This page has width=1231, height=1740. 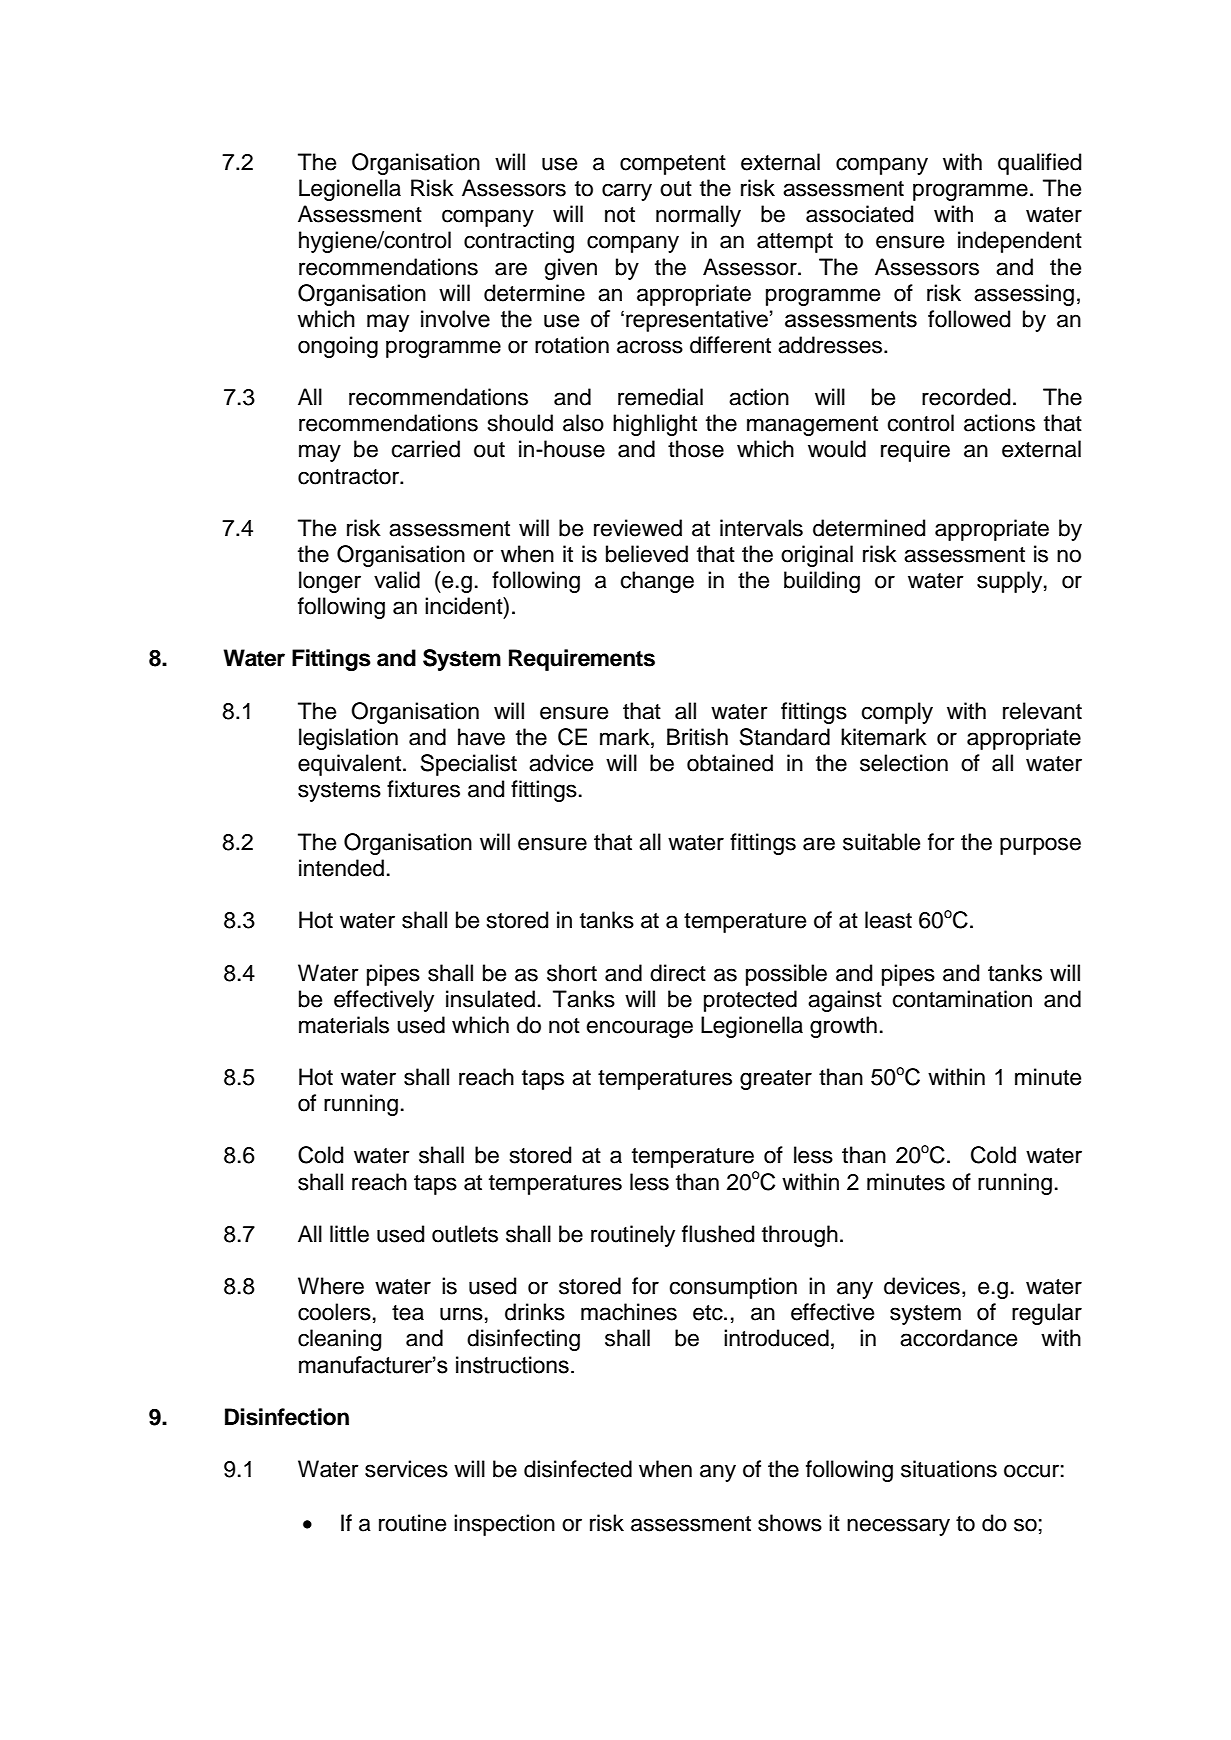 I want to click on devices, so click(x=922, y=1286).
